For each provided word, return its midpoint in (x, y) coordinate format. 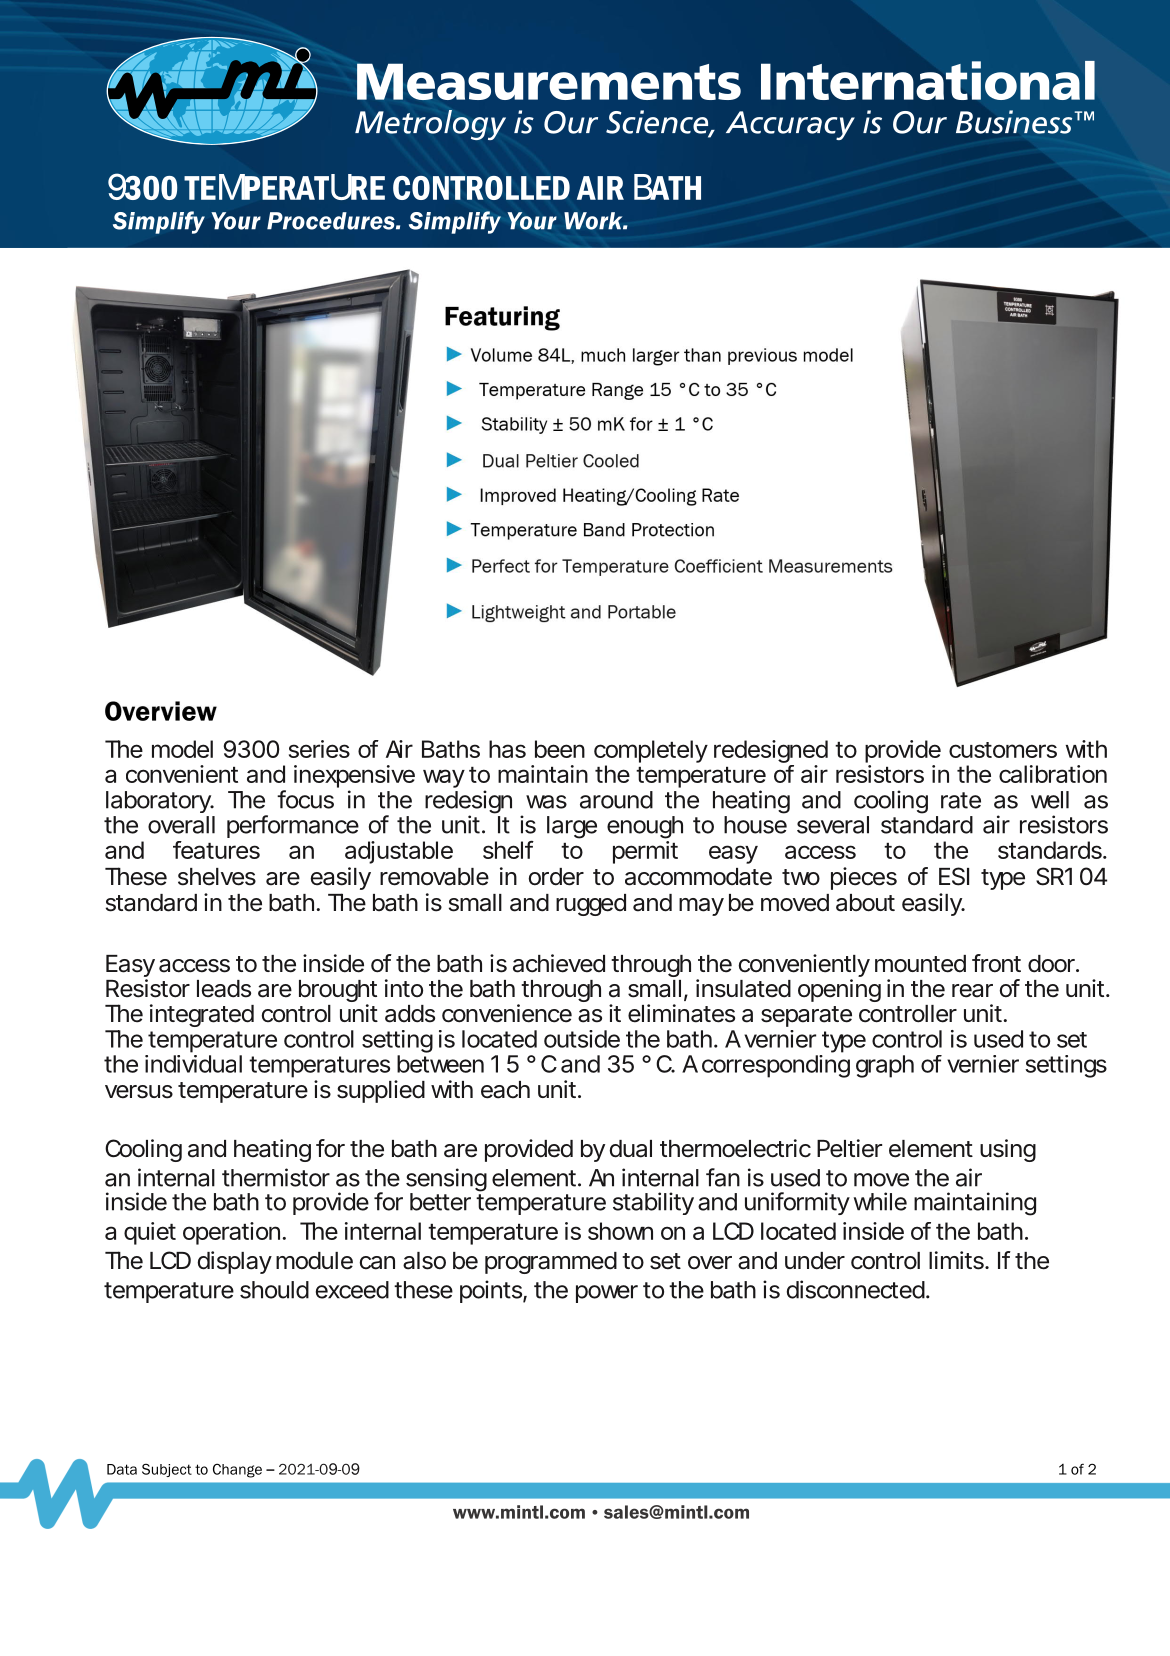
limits (958, 1260)
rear (972, 991)
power (607, 1294)
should (274, 1290)
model (182, 749)
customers (1003, 750)
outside (582, 1039)
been (560, 749)
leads (224, 989)
